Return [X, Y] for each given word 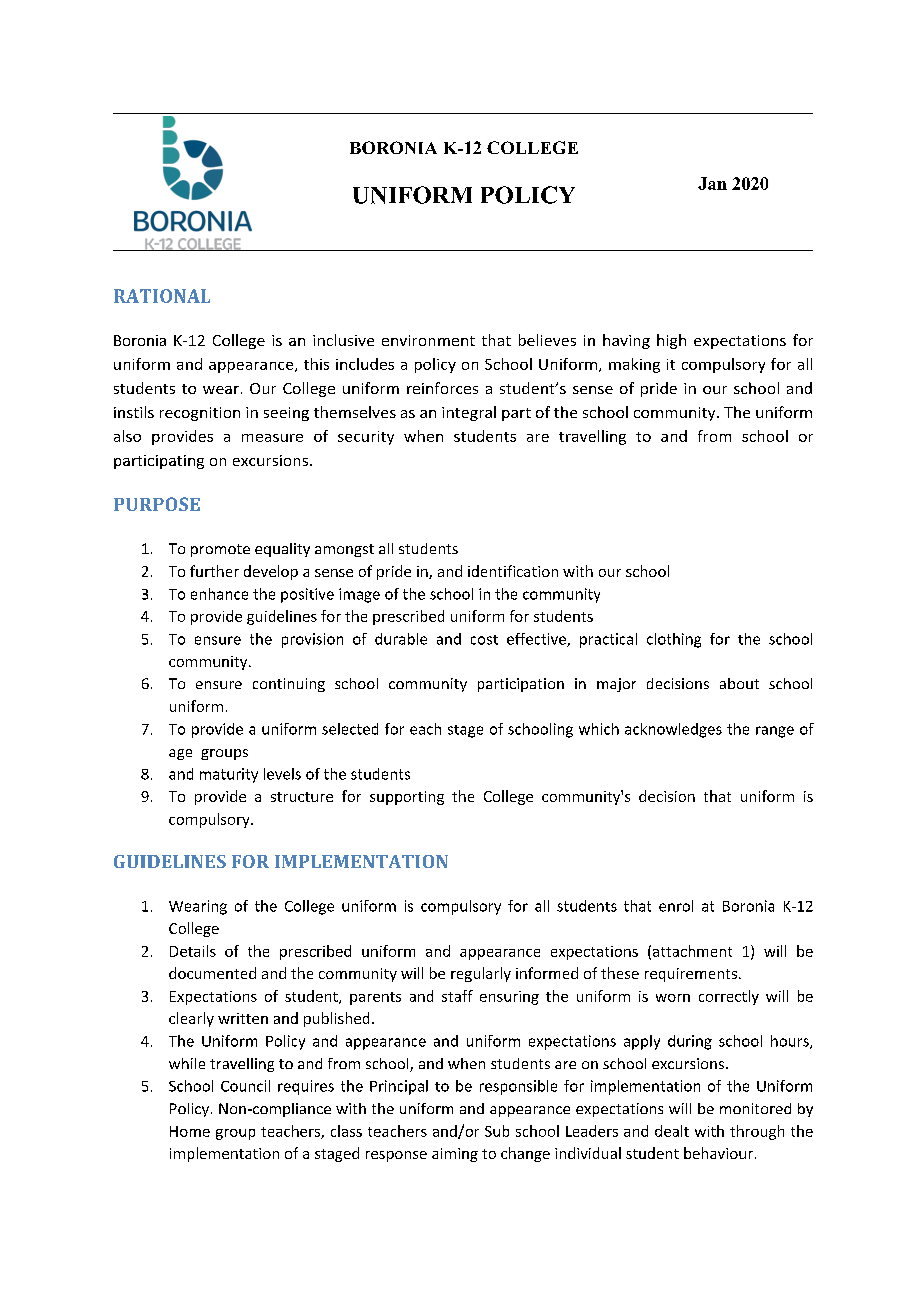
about [739, 683]
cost [484, 640]
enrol [676, 906]
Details [193, 951]
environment [428, 340]
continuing [289, 685]
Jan [712, 183]
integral [469, 413]
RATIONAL [162, 296]
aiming [455, 1155]
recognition [200, 414]
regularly [481, 974]
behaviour [718, 1153]
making [634, 365]
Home [190, 1131]
